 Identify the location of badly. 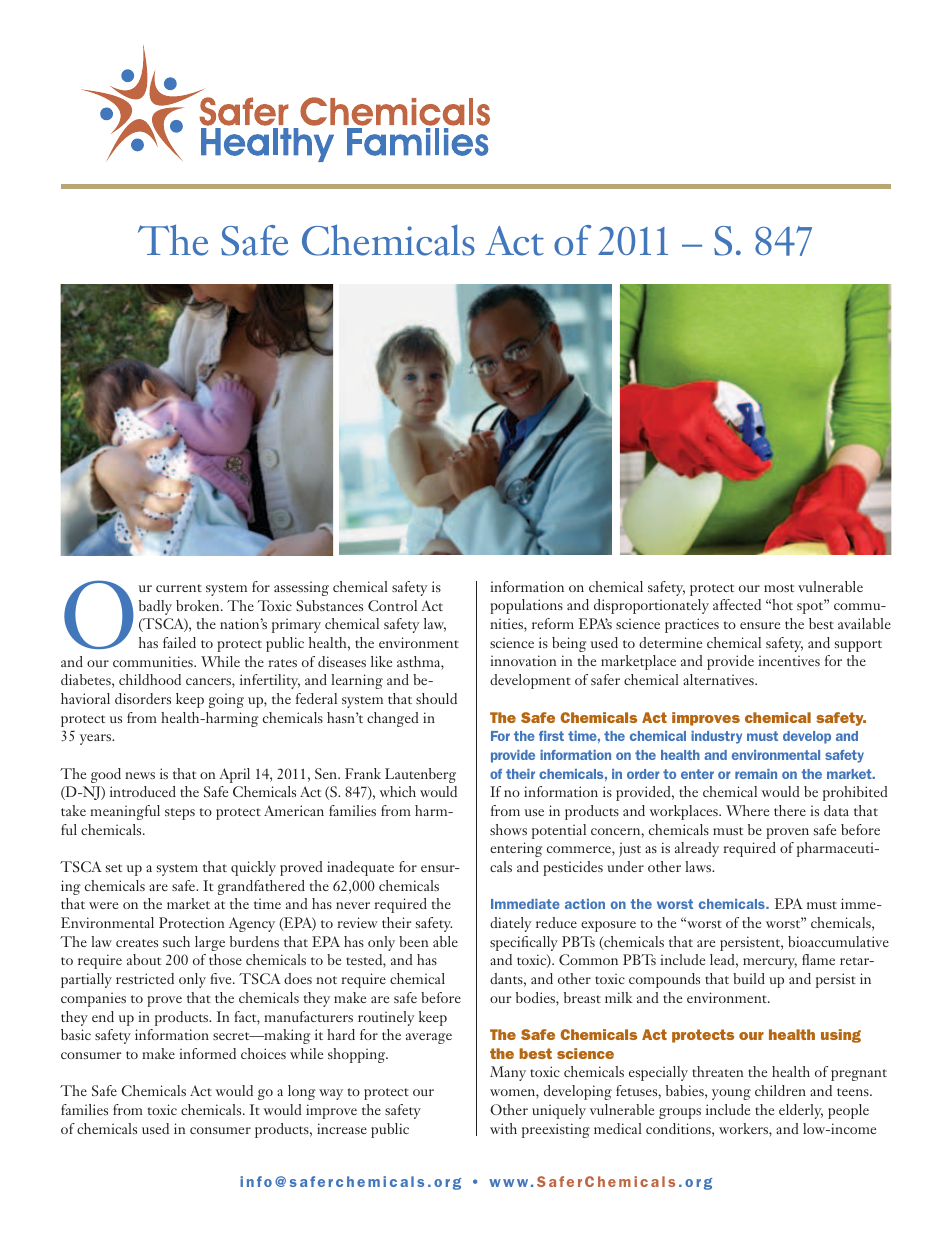
(155, 607).
